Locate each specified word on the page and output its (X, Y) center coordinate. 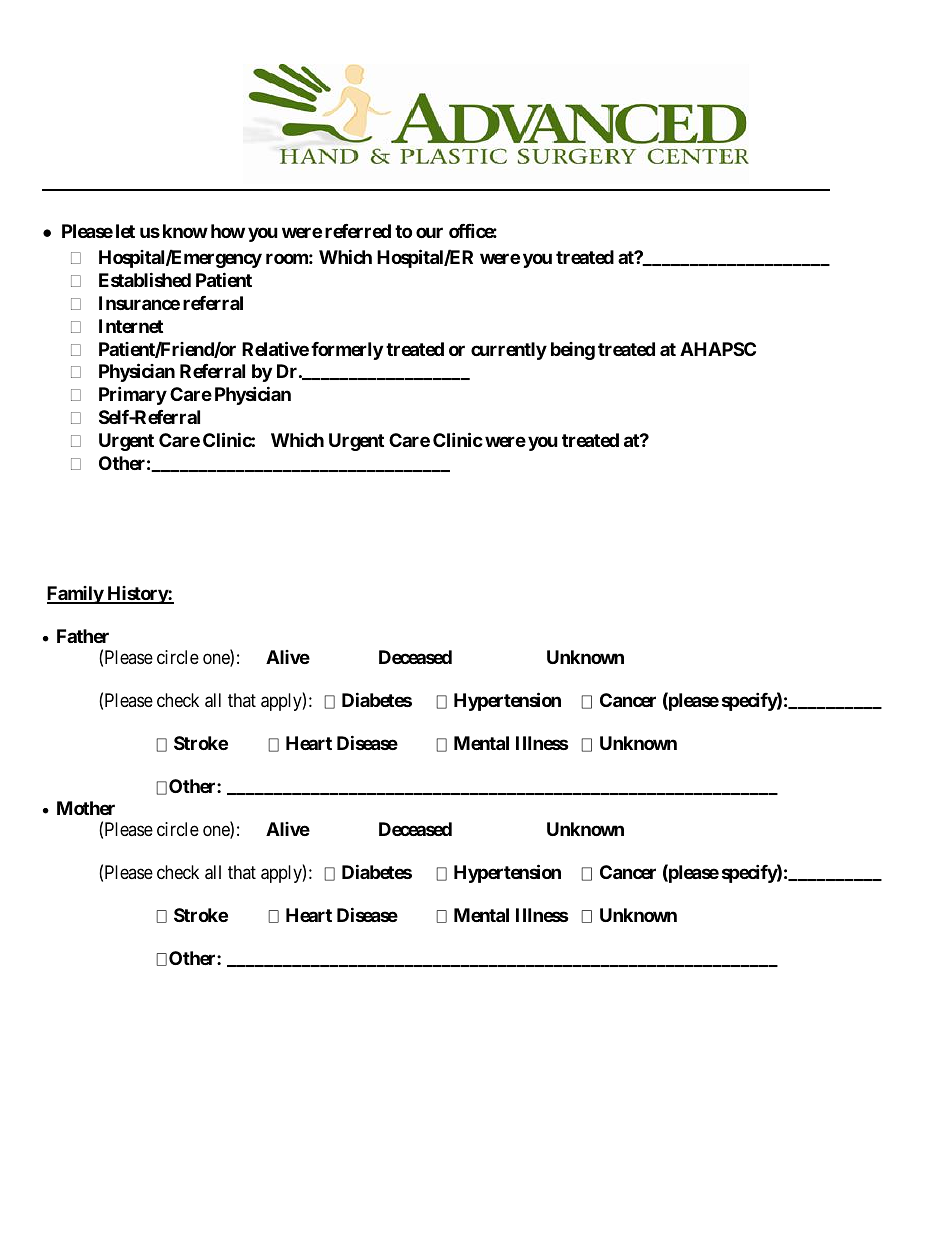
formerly (347, 351)
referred (358, 231)
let (125, 231)
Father (83, 636)
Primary (133, 395)
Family (76, 595)
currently (509, 351)
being (573, 351)
